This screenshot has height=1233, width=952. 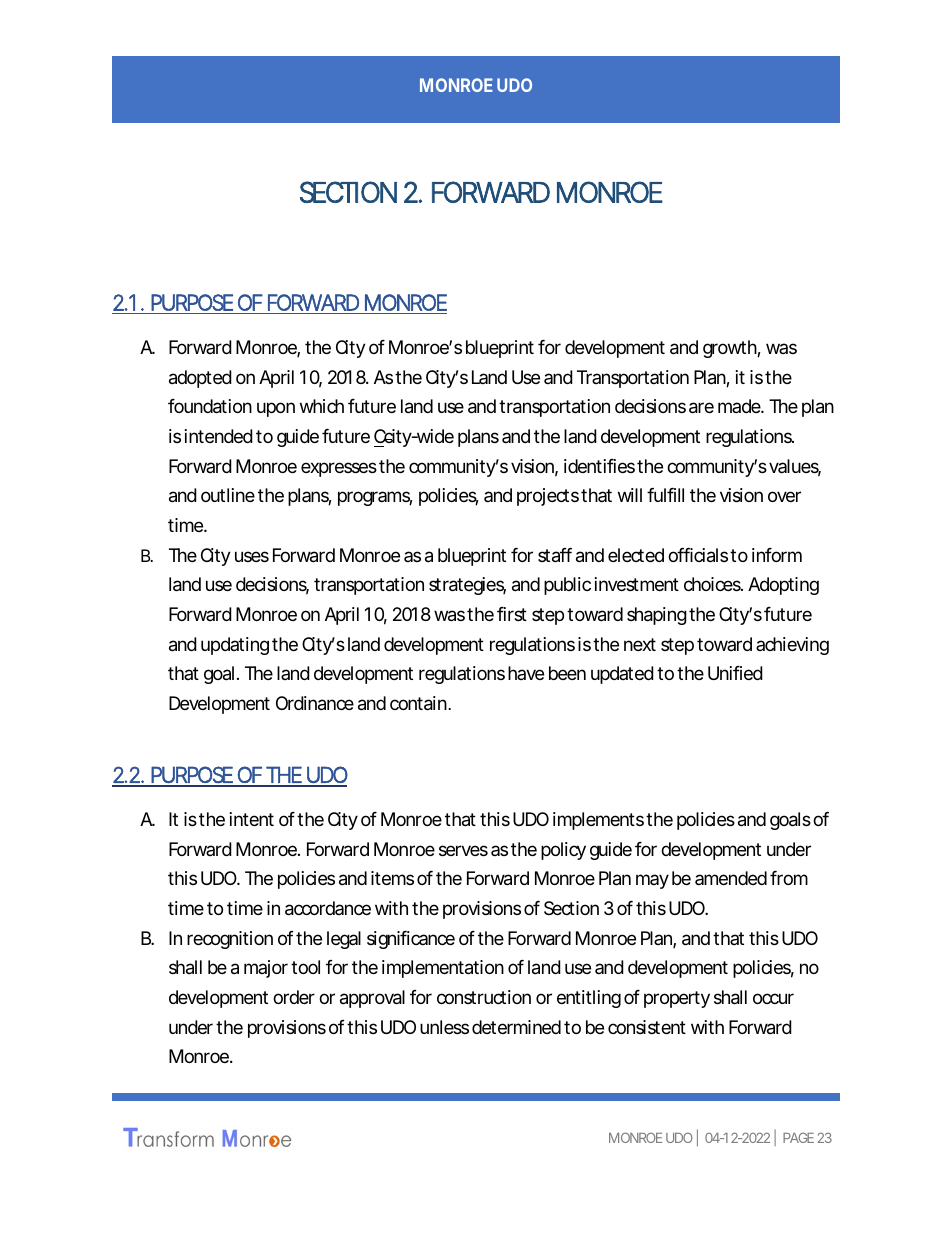 I want to click on expresses, so click(x=339, y=469).
